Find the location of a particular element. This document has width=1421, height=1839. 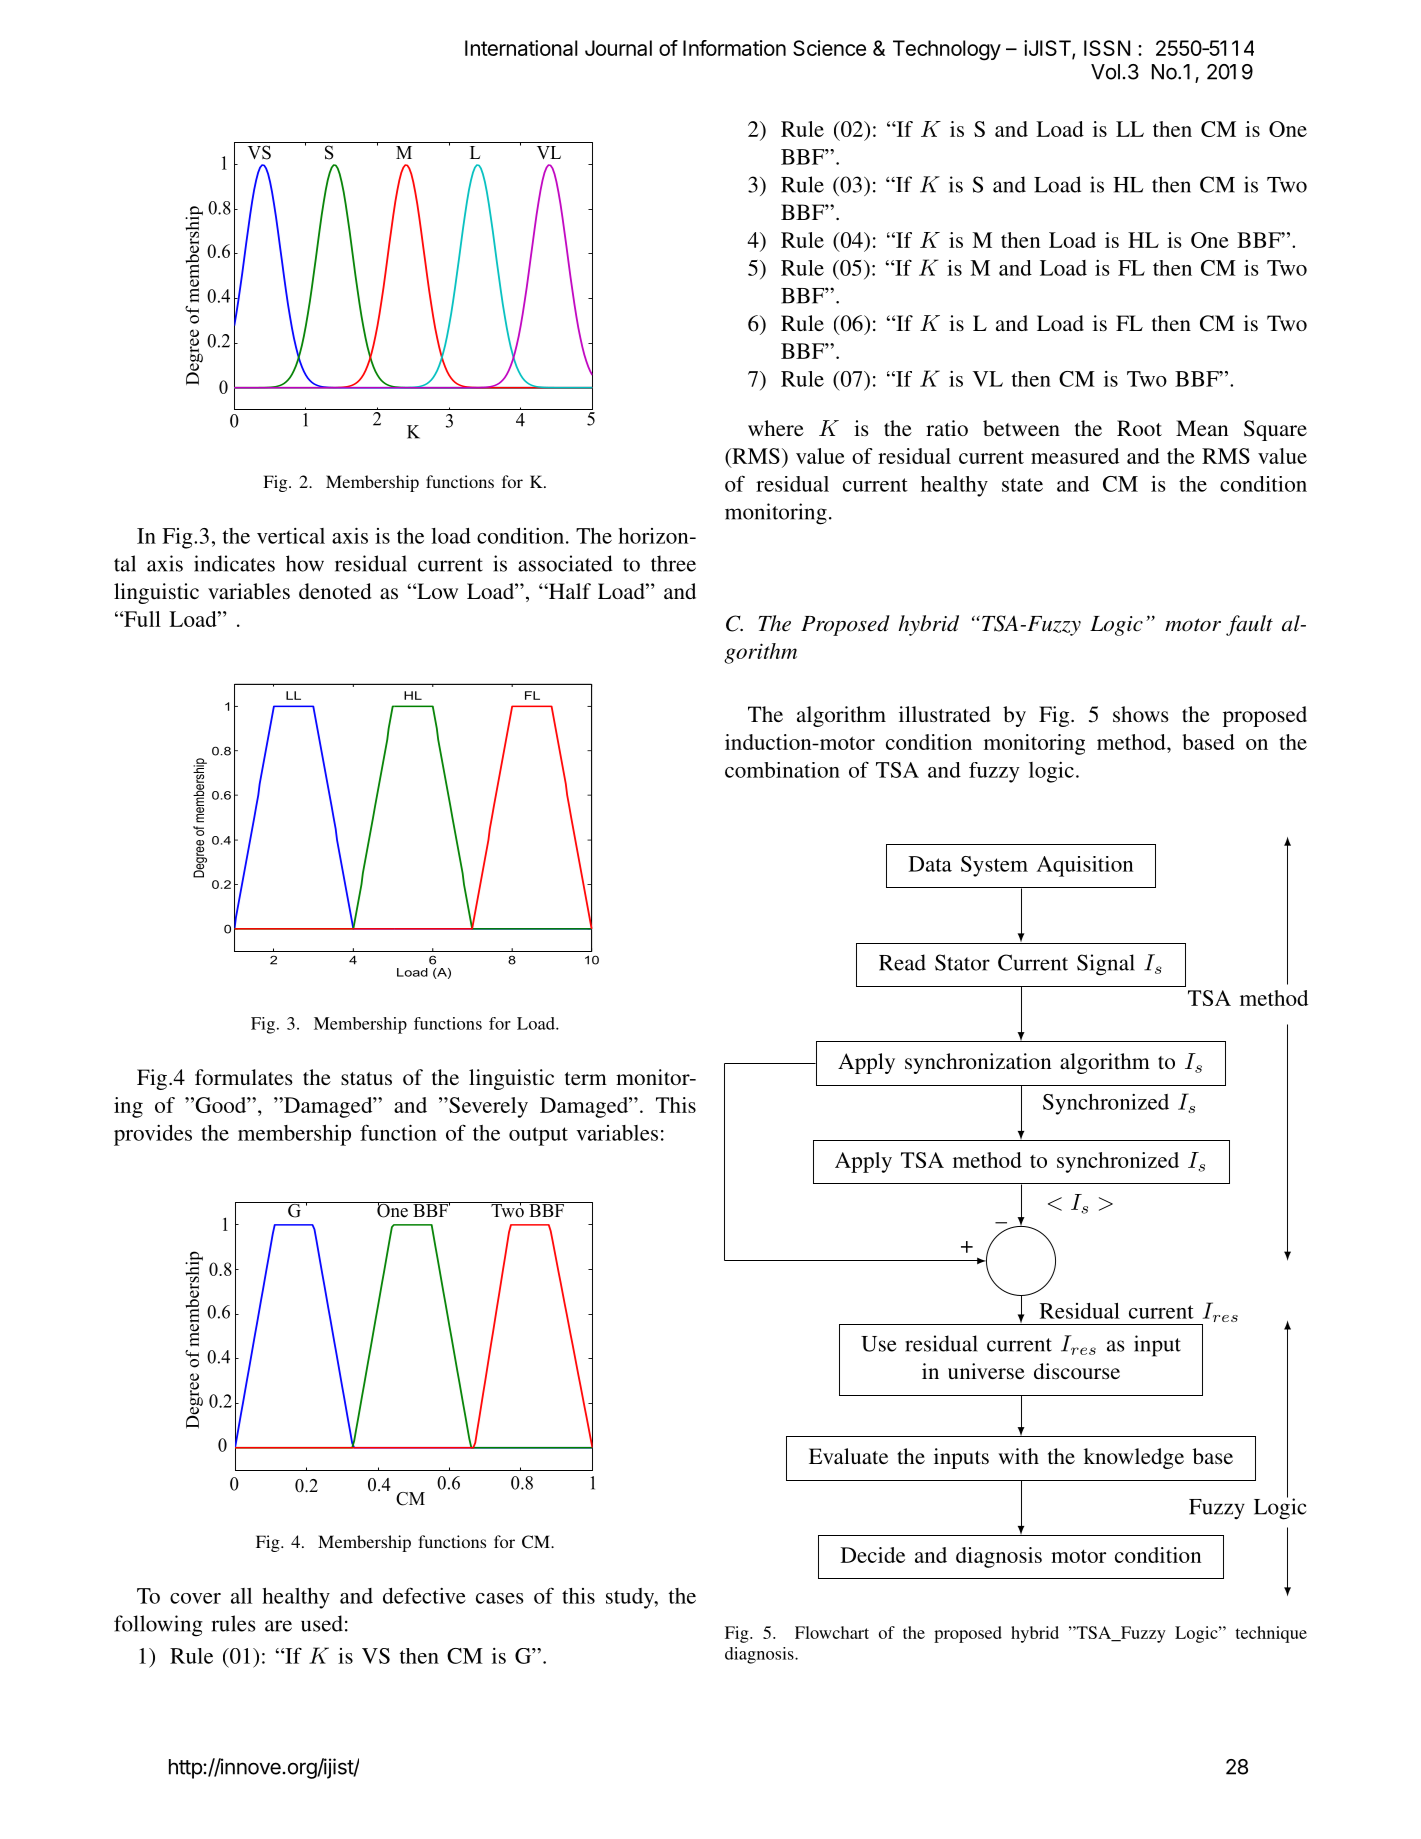

International is located at coordinates (521, 48).
